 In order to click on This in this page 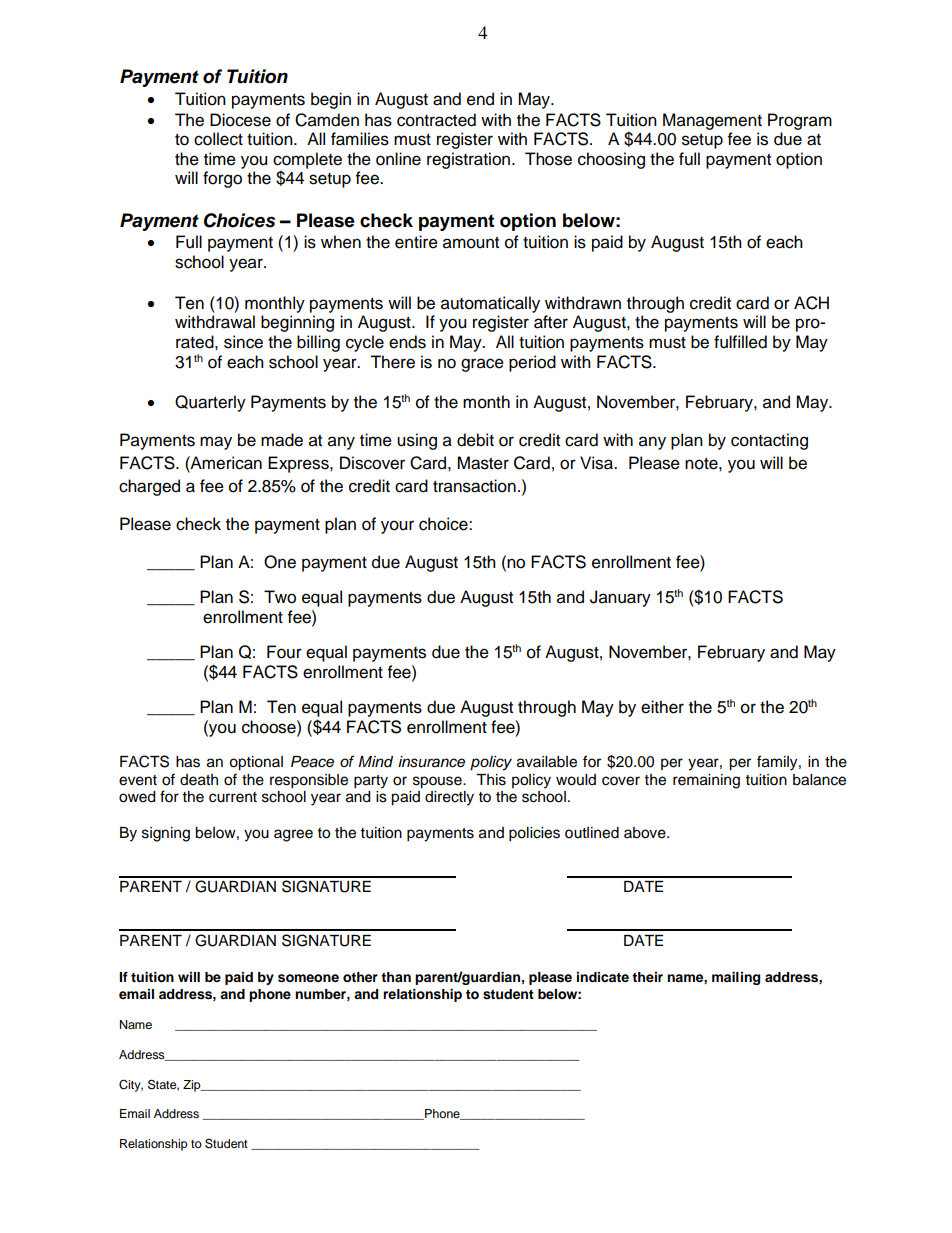, I will do `click(491, 780)`.
